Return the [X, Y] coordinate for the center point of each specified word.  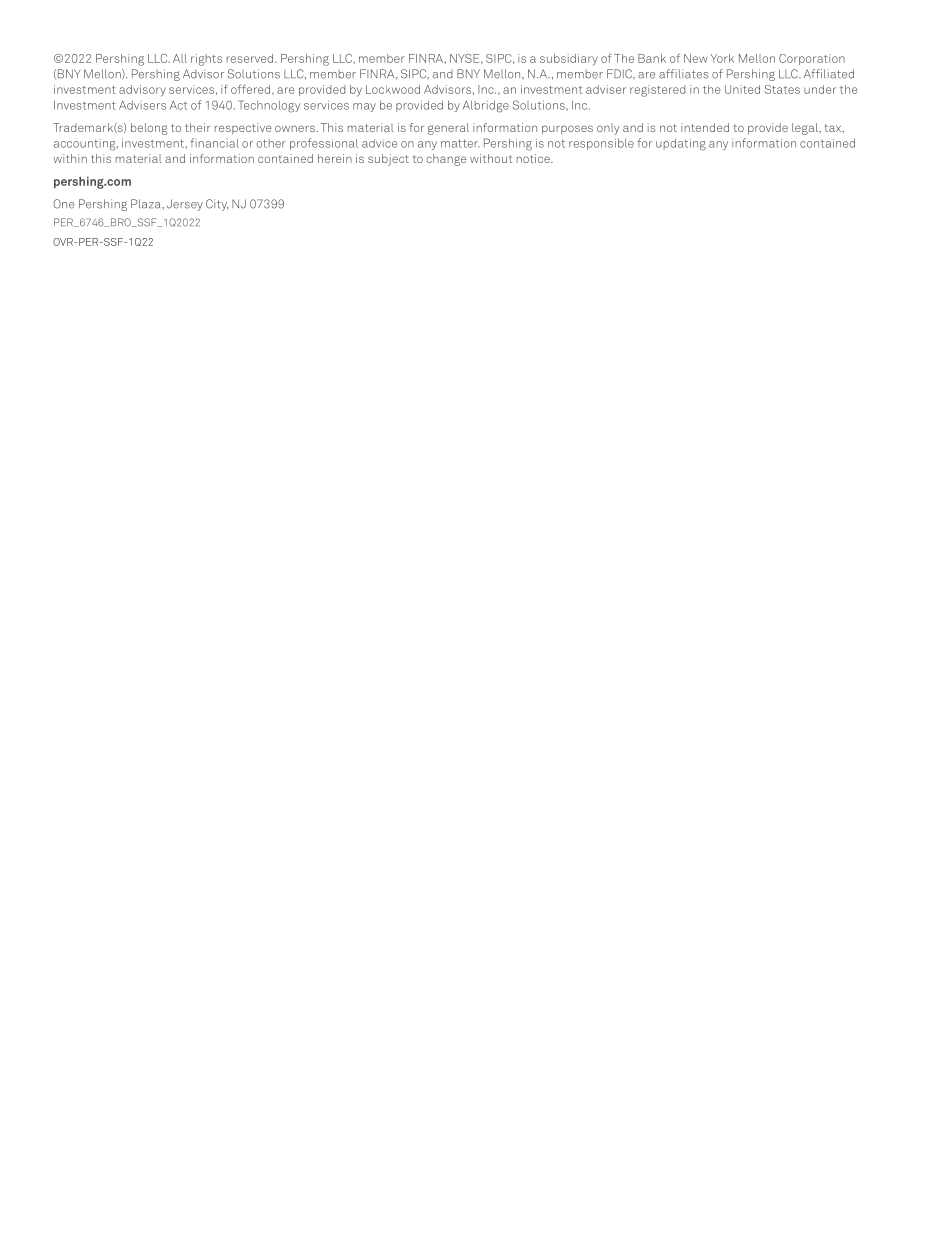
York [722, 58]
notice [534, 158]
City [217, 205]
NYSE [466, 58]
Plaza [147, 204]
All [180, 58]
